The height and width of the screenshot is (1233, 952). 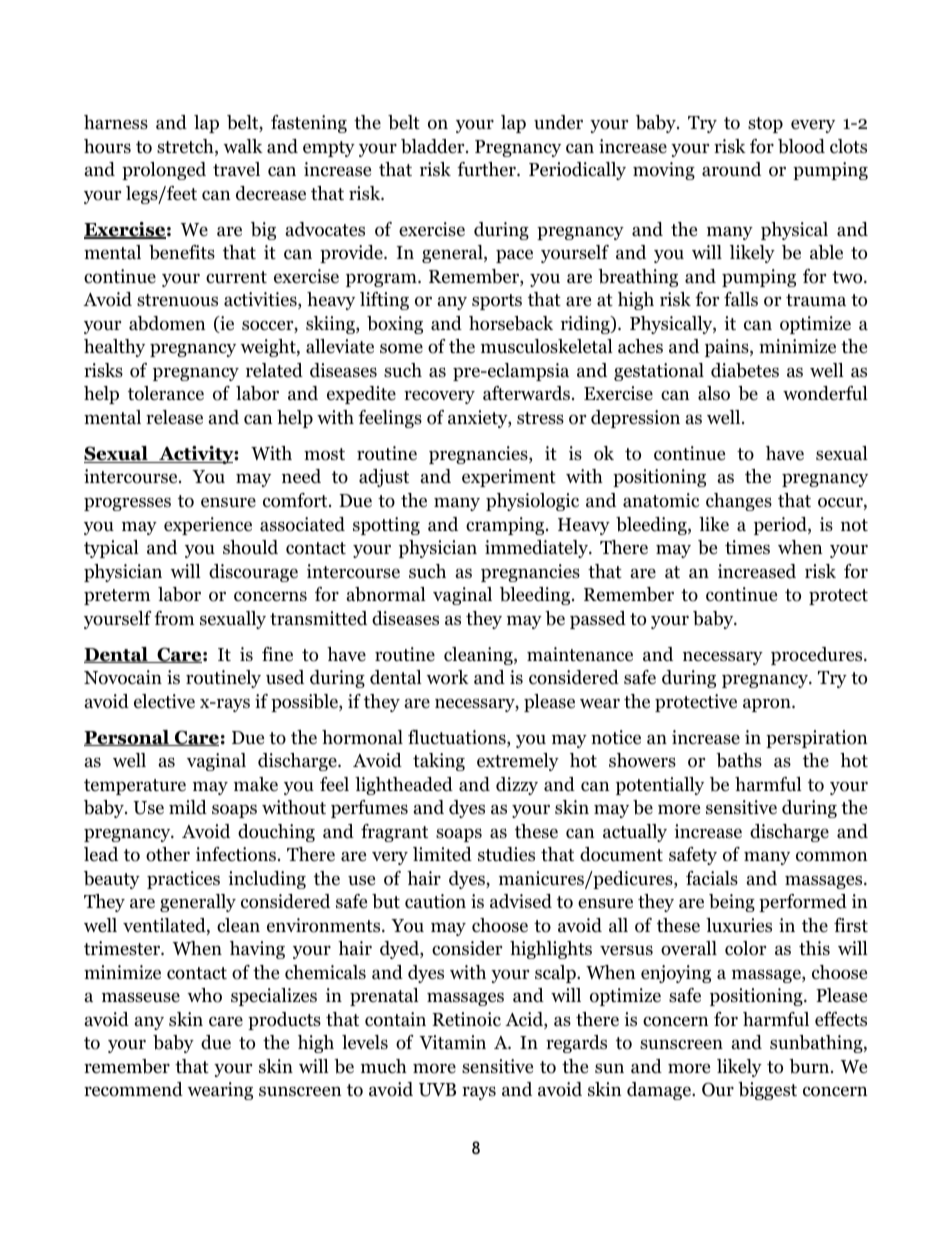 What do you see at coordinates (731, 169) in the screenshot?
I see `around` at bounding box center [731, 169].
